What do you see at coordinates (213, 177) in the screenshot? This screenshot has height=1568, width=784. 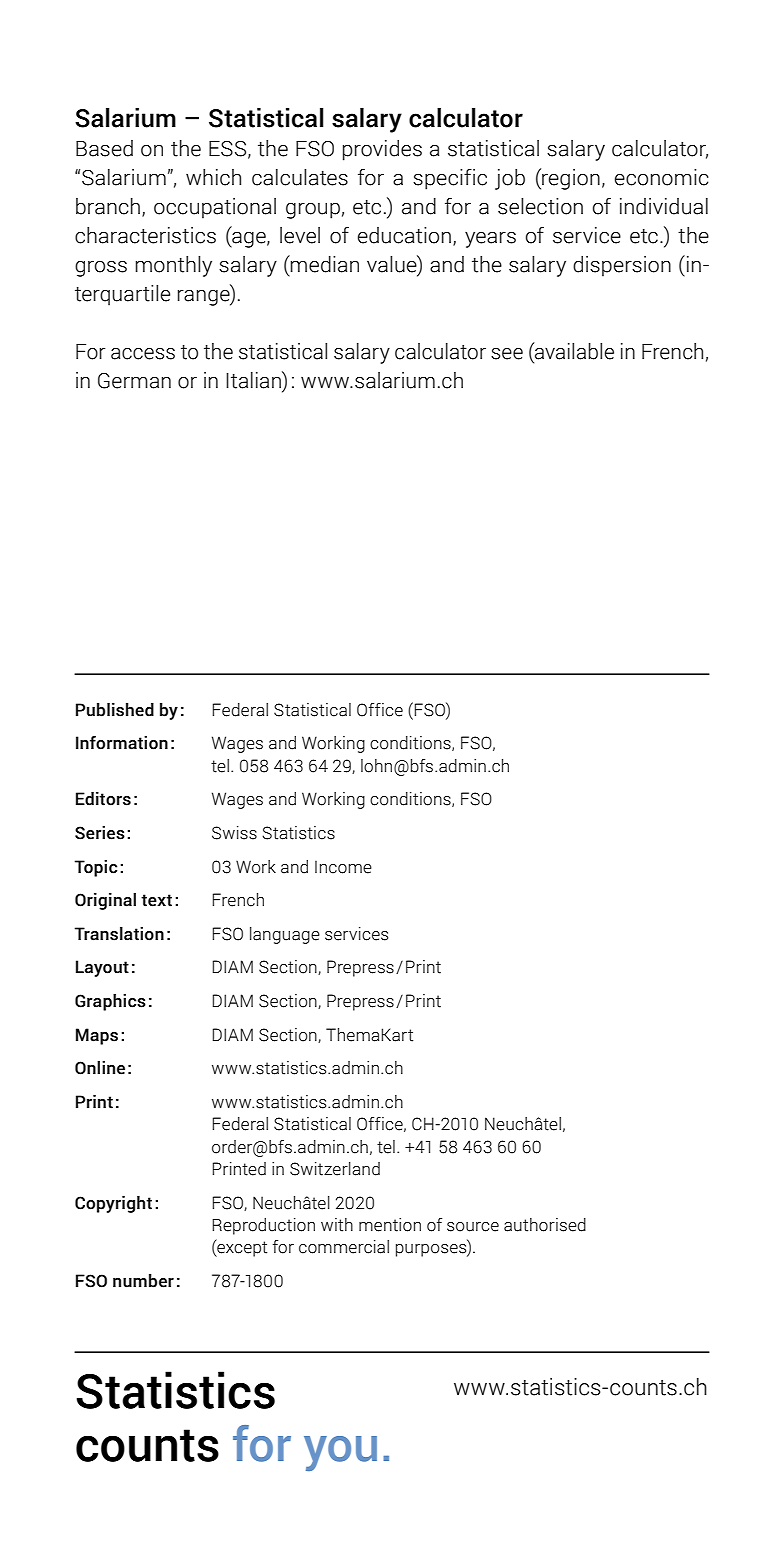 I see `which` at bounding box center [213, 177].
